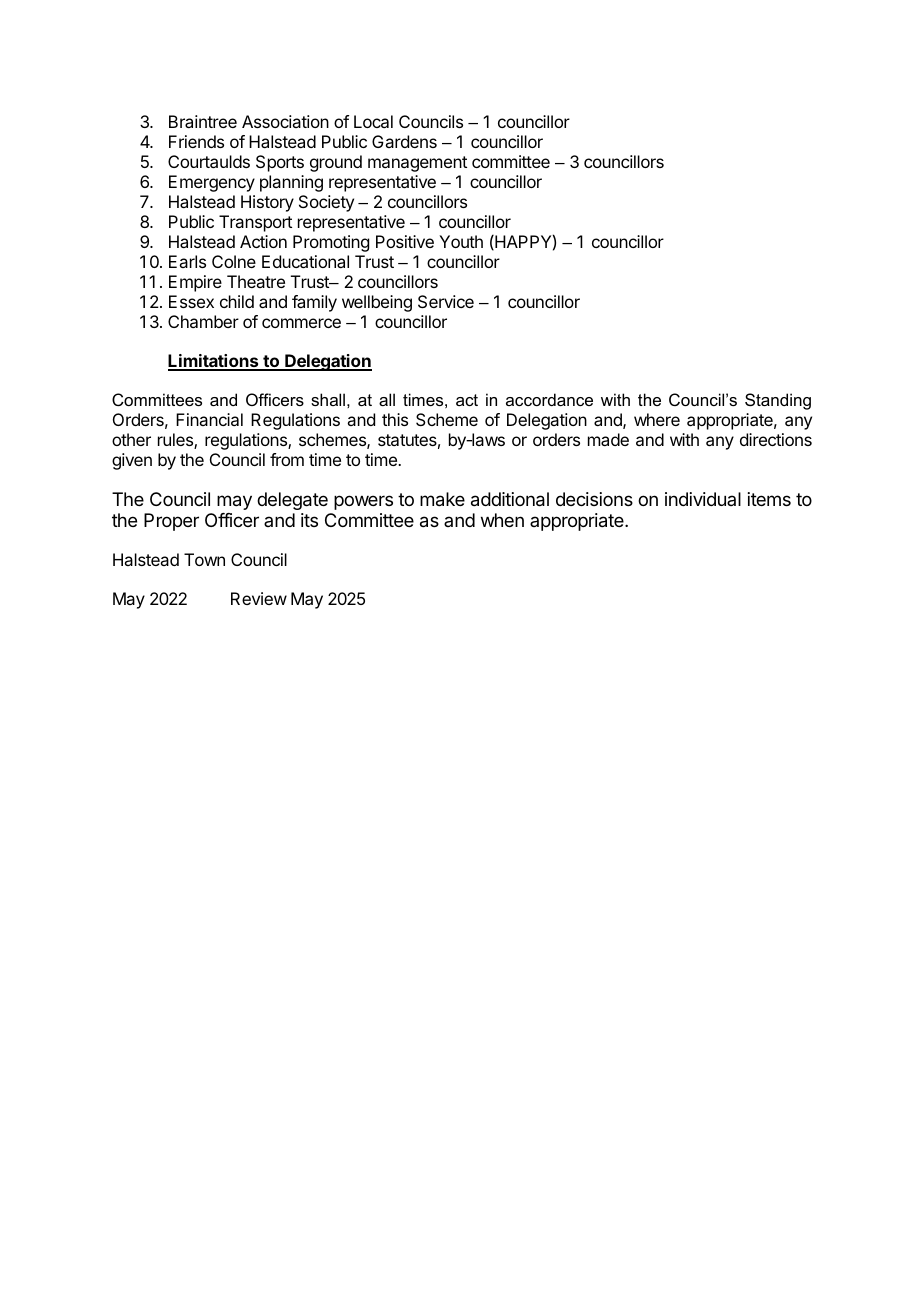  What do you see at coordinates (549, 399) in the document?
I see `accordance` at bounding box center [549, 399].
